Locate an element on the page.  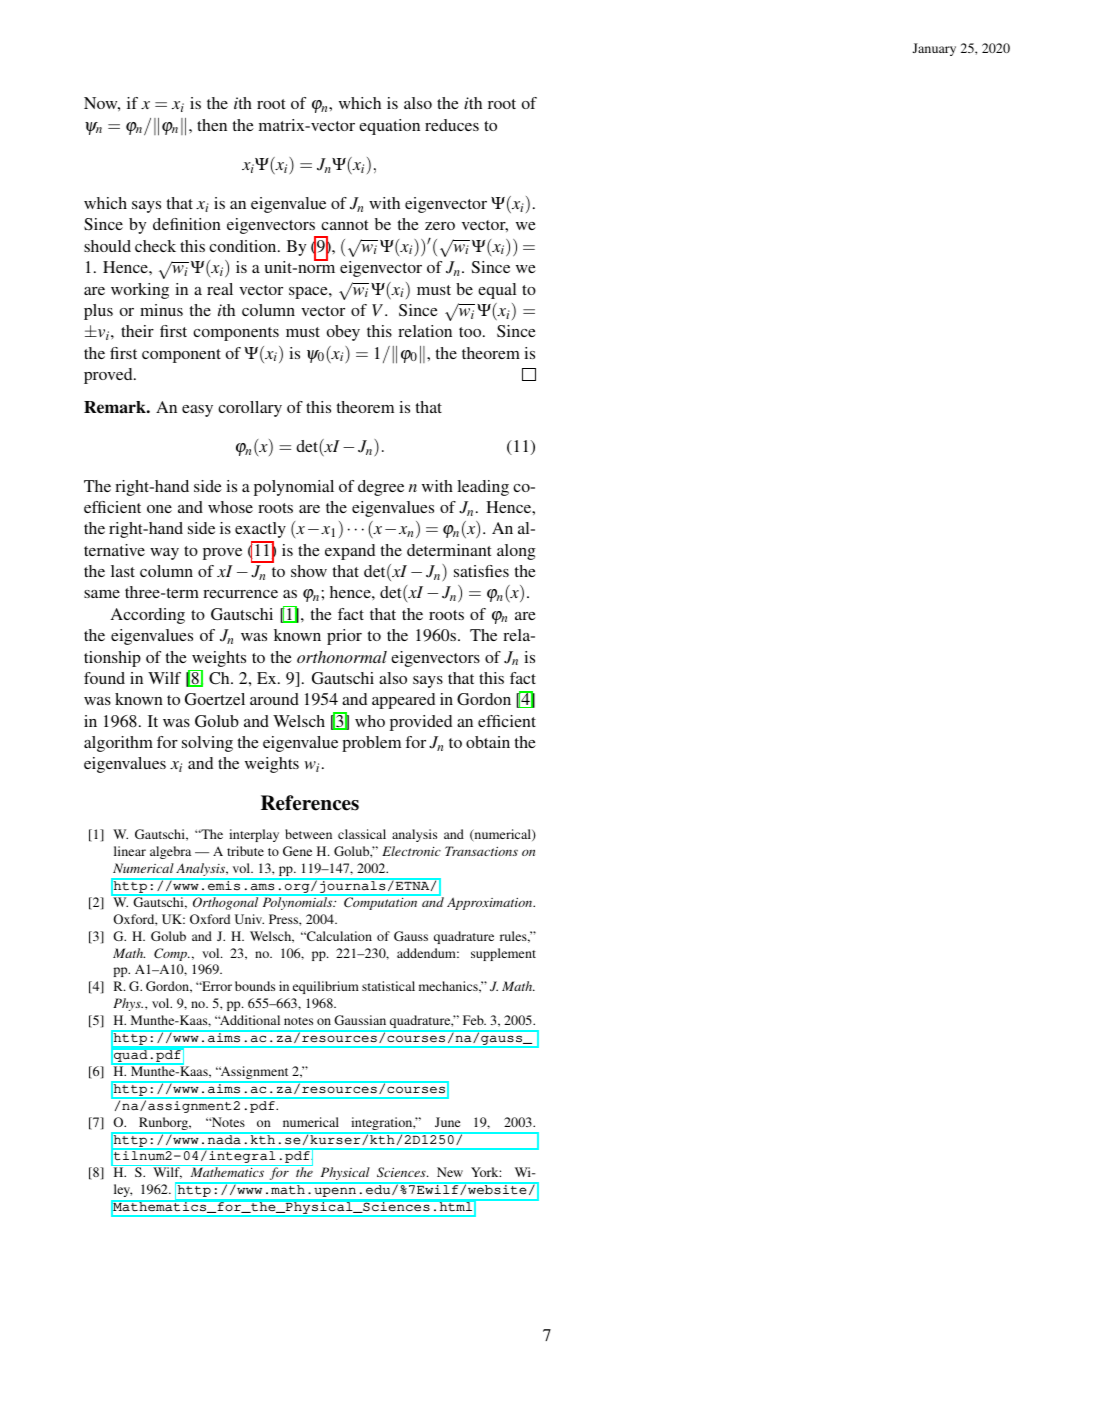
tribute is located at coordinates (245, 851).
